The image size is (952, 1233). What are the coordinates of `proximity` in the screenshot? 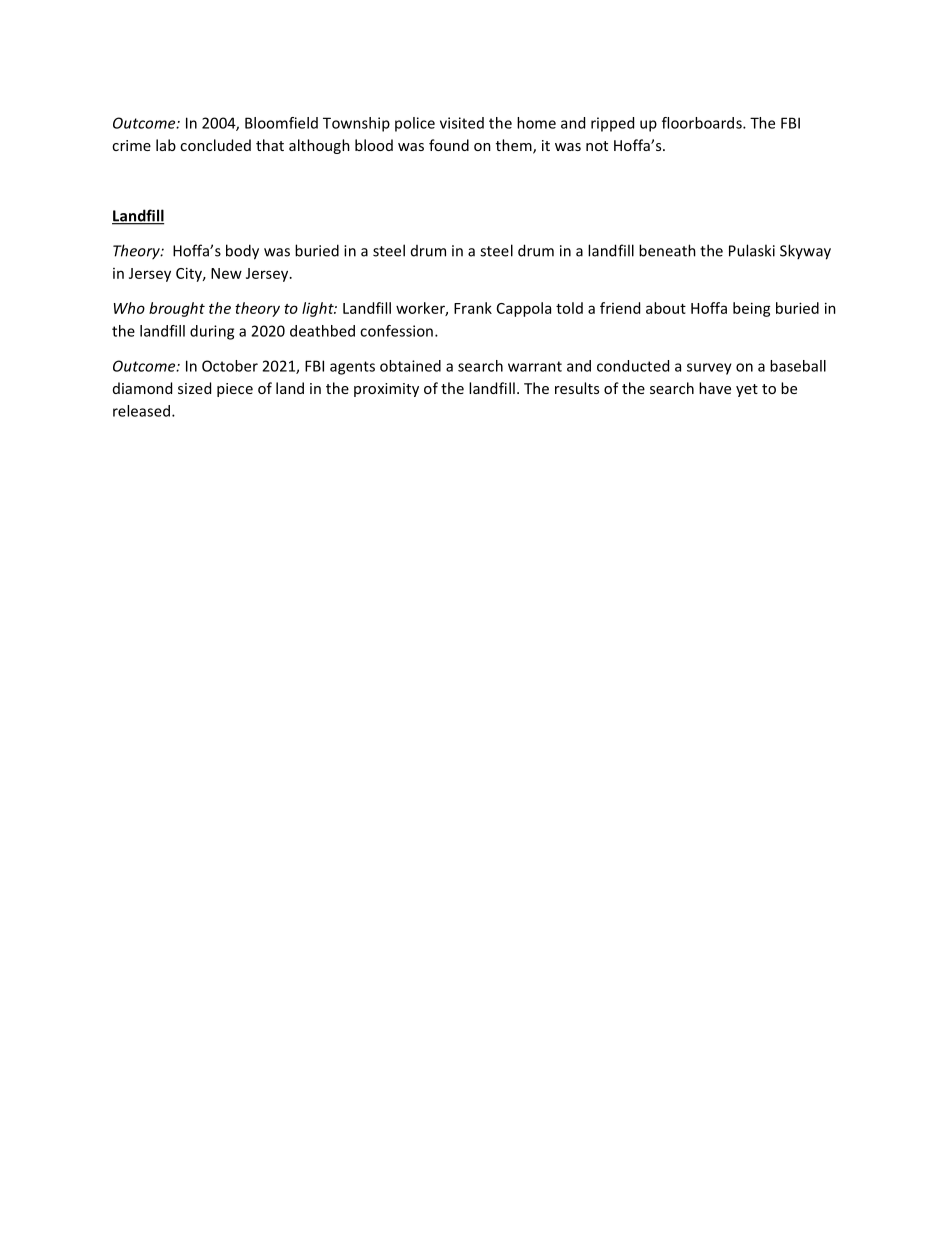 It's located at (386, 390).
